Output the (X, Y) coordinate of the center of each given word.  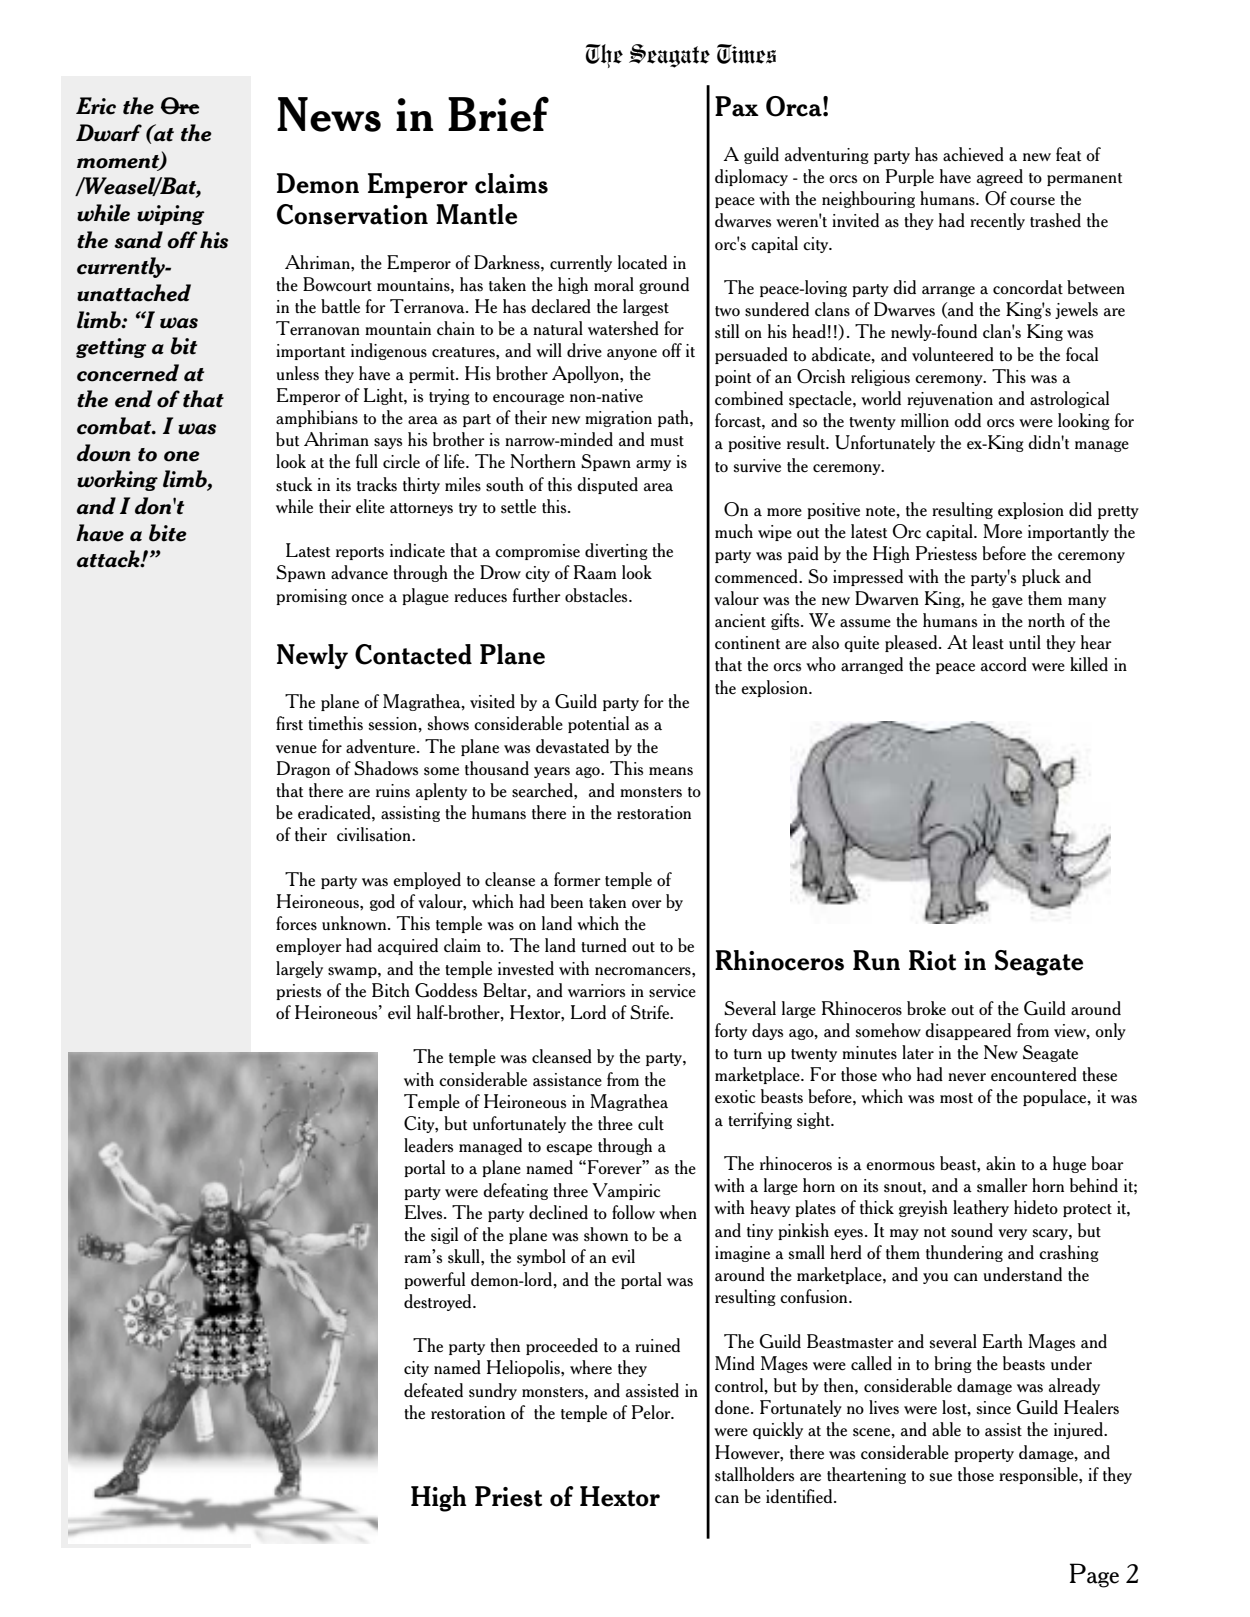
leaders (428, 1145)
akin (1001, 1163)
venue (296, 749)
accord (1004, 664)
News (329, 114)
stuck (294, 484)
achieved (973, 154)
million (925, 420)
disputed (607, 485)
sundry (493, 1391)
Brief (498, 114)
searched (543, 790)
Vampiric (626, 1191)
